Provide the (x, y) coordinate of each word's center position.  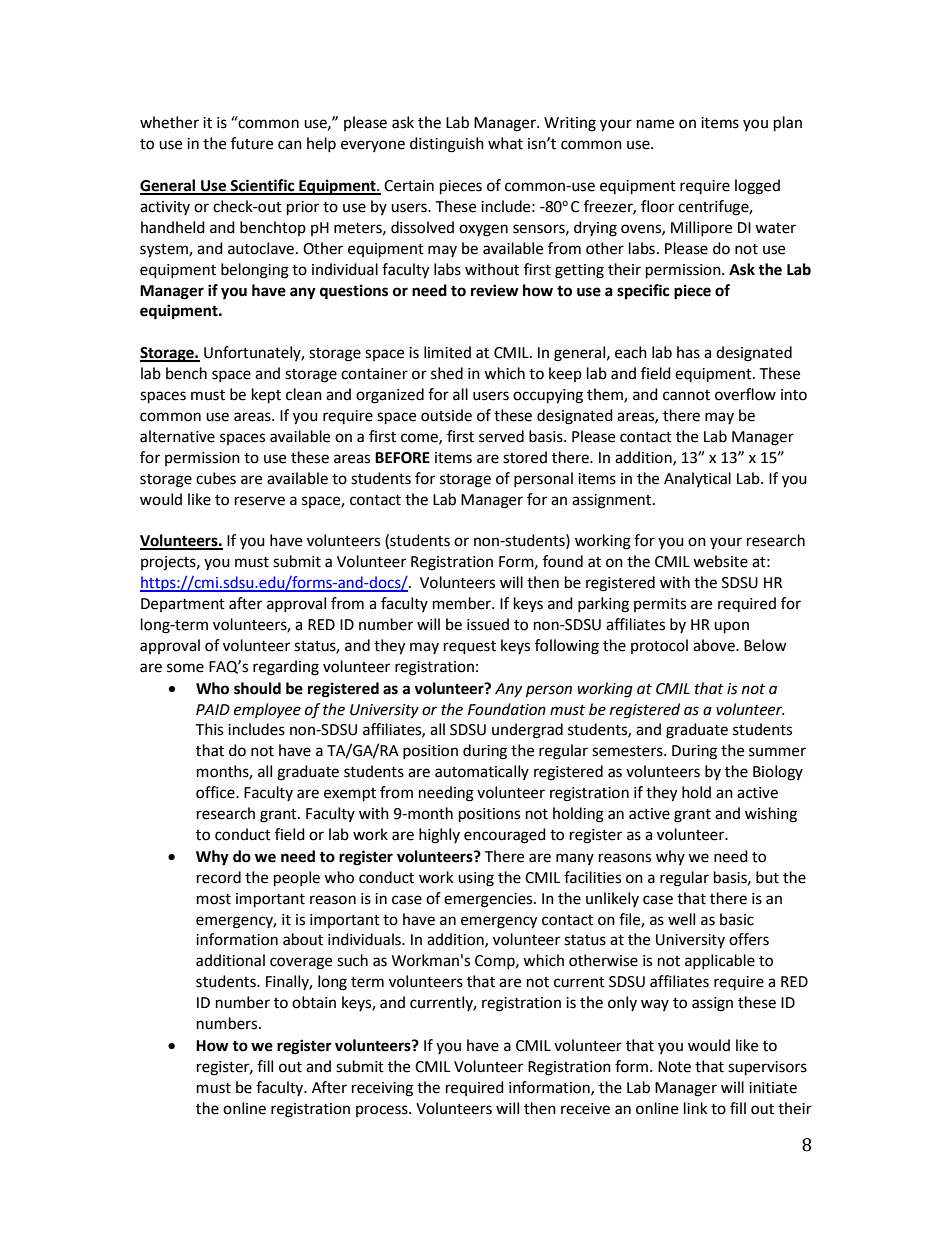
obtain (314, 1002)
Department (183, 605)
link (695, 1108)
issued (488, 624)
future (252, 143)
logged (757, 187)
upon (731, 627)
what (505, 143)
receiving (382, 1089)
